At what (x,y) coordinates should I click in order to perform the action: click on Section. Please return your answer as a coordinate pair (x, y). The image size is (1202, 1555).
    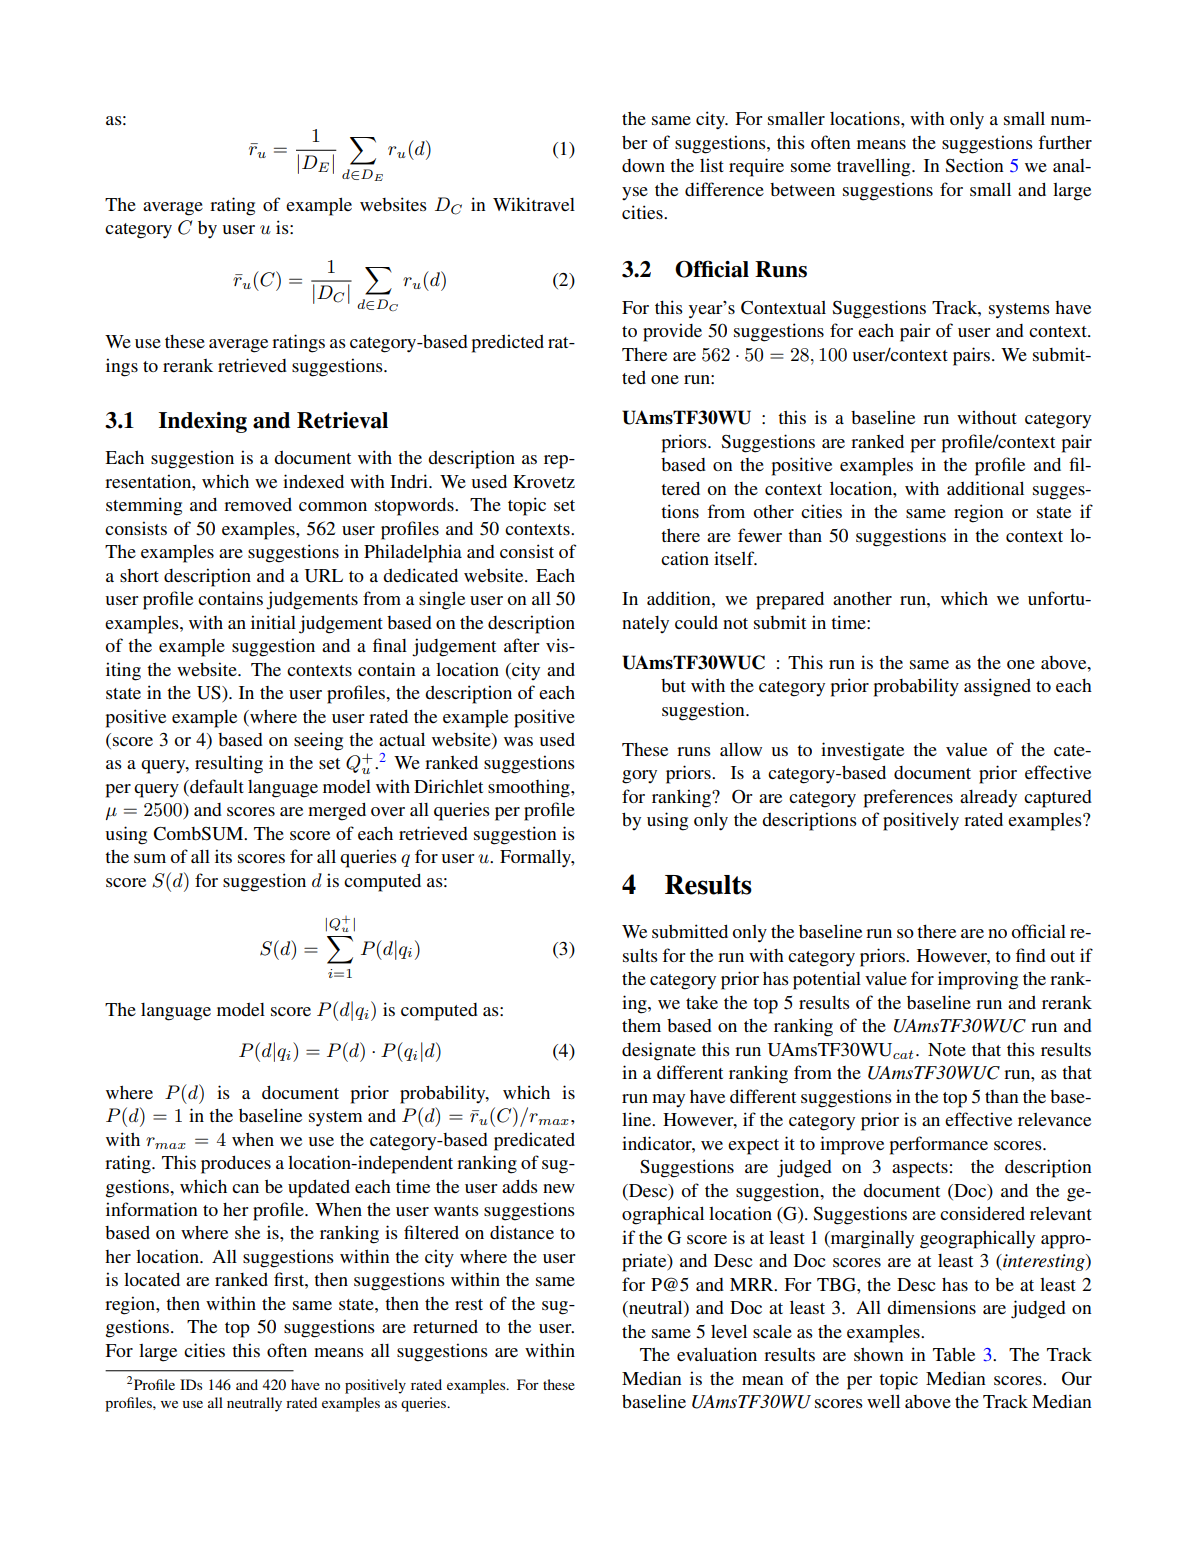
    Looking at the image, I should click on (975, 165).
